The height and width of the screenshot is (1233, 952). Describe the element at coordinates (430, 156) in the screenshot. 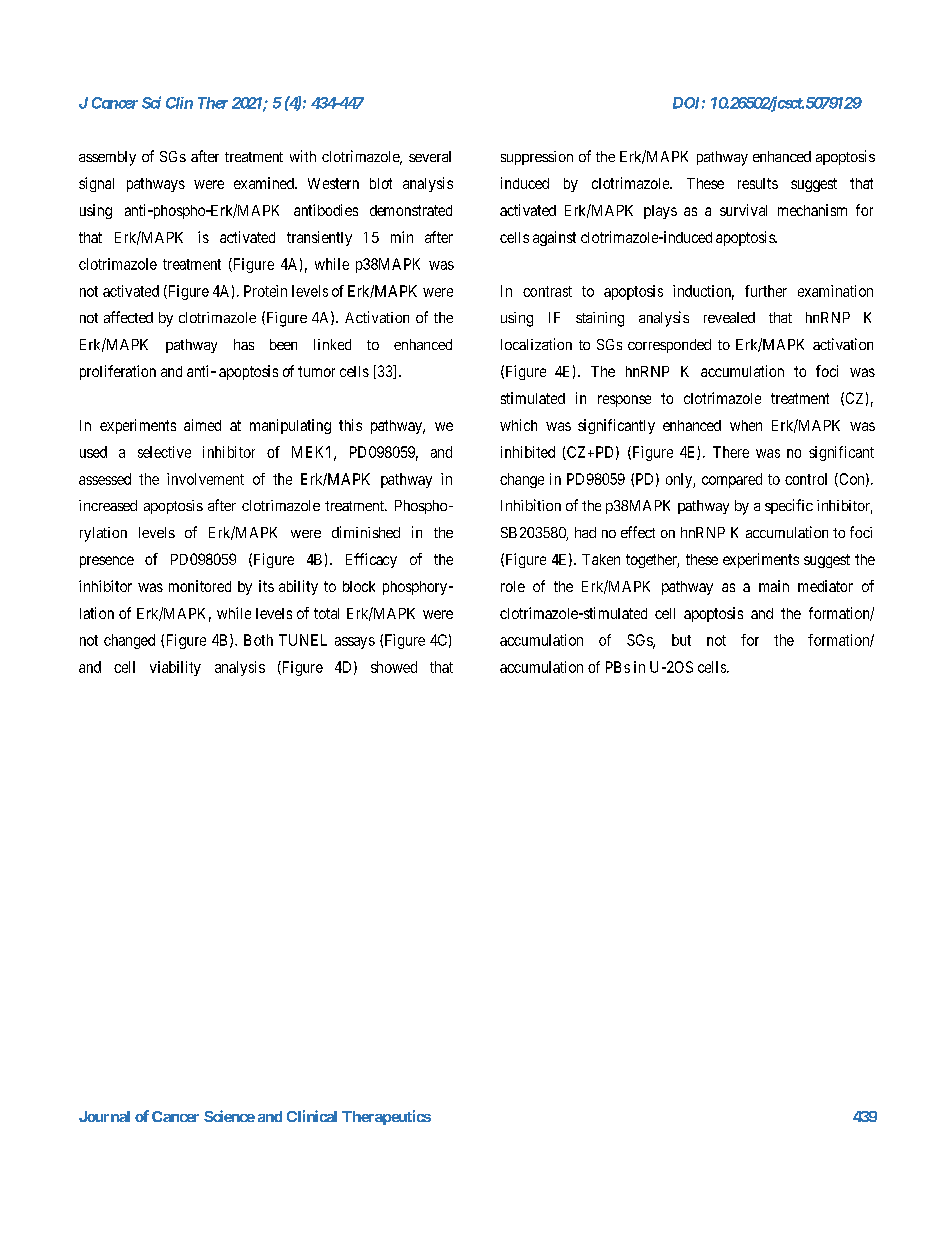

I see `several` at that location.
